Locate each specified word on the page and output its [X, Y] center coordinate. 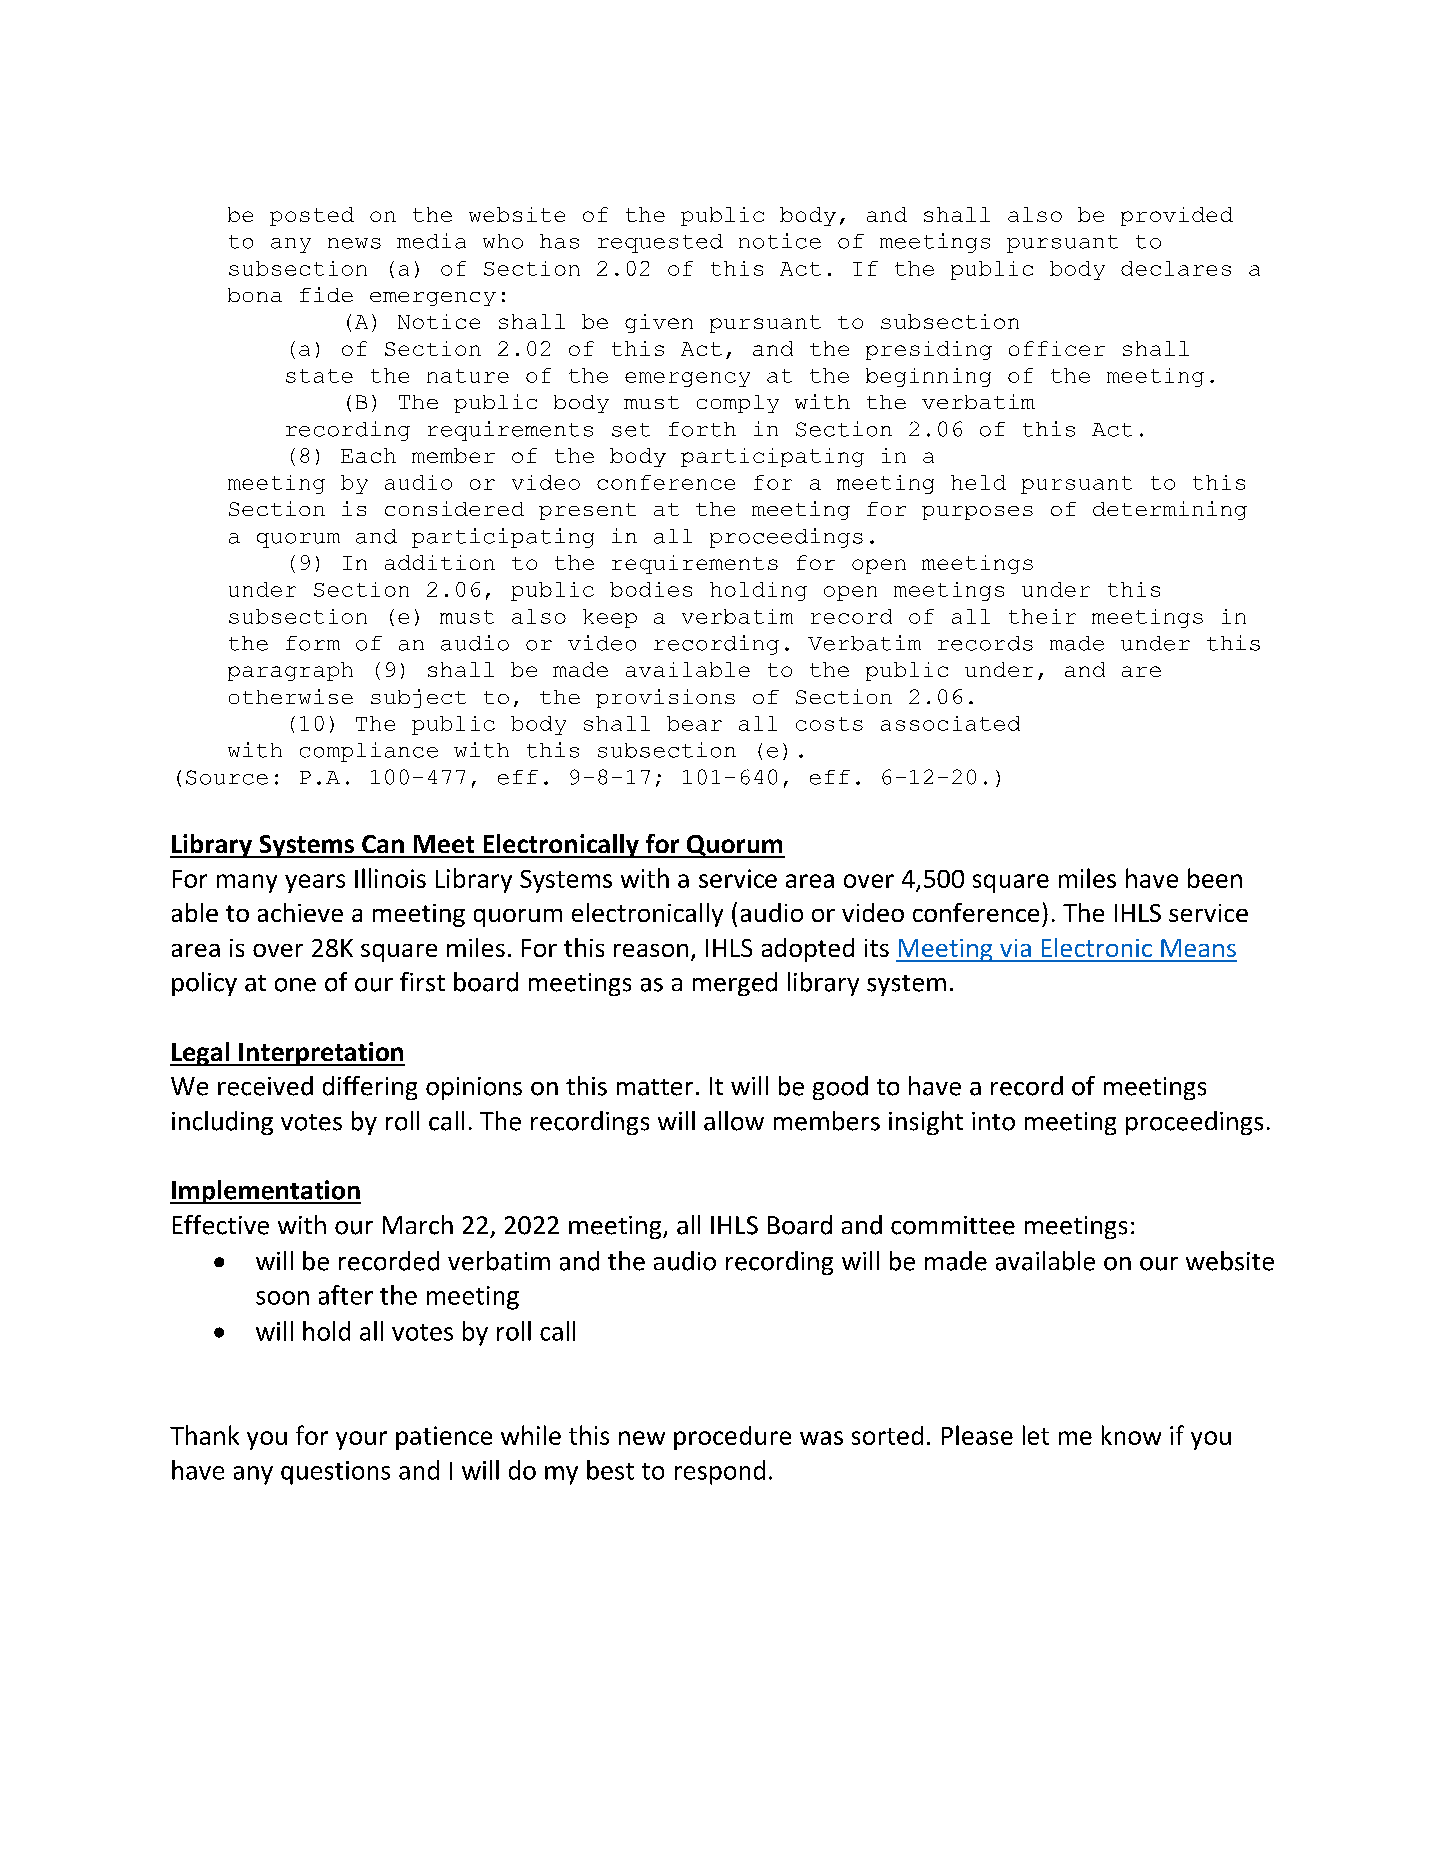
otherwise [291, 696]
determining [1170, 510]
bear [694, 723]
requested [660, 243]
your [361, 1440]
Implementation [265, 1192]
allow [734, 1121]
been [1215, 878]
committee [953, 1225]
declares [1176, 268]
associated [950, 723]
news [354, 243]
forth [702, 429]
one [295, 985]
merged [735, 984]
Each [368, 455]
